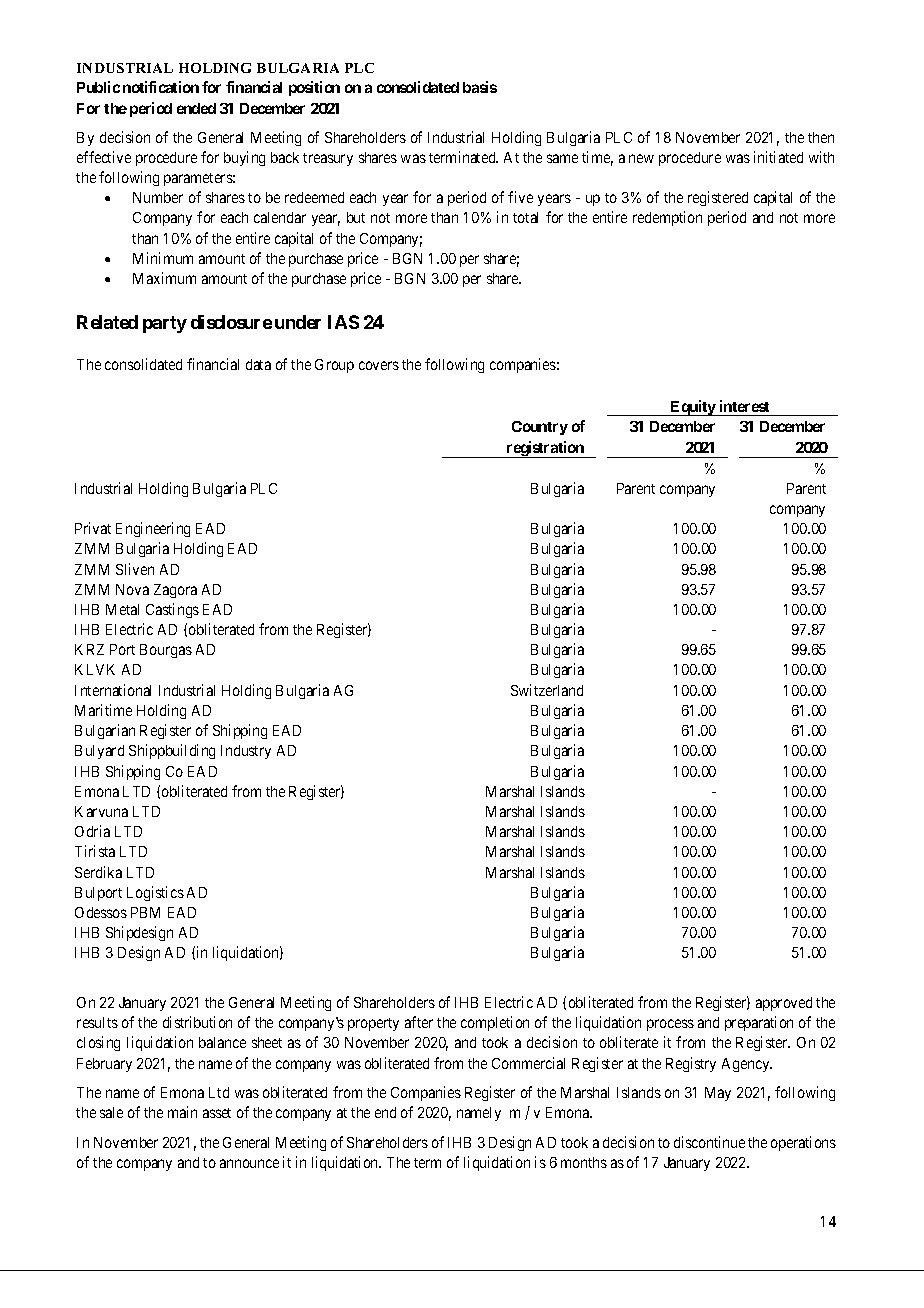 The image size is (924, 1308). Describe the element at coordinates (419, 1022) in the screenshot. I see `after` at that location.
